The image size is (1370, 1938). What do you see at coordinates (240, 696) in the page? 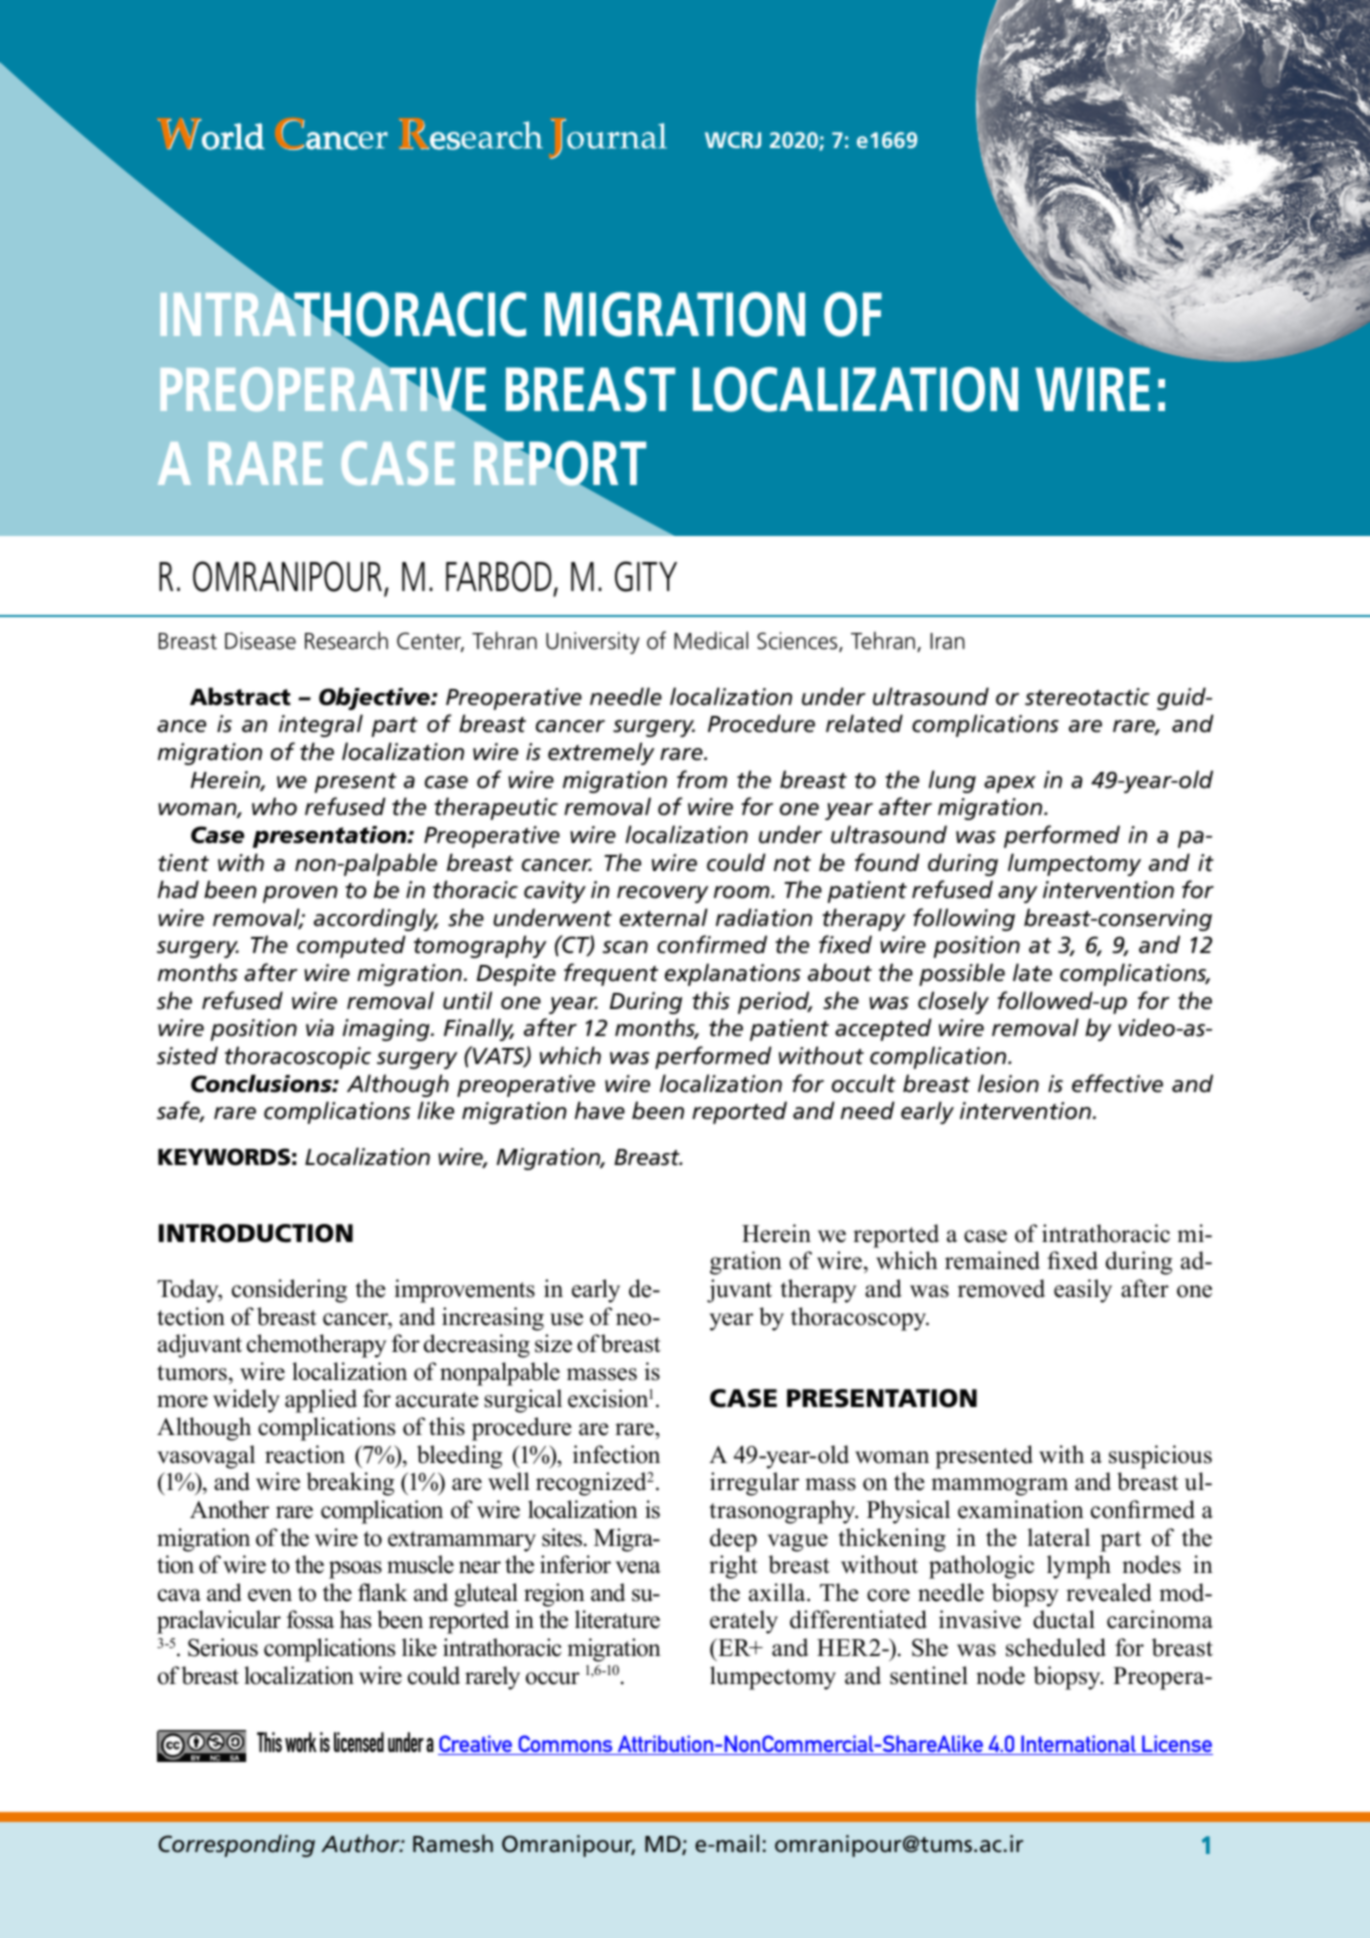
I see `Abstract` at bounding box center [240, 696].
